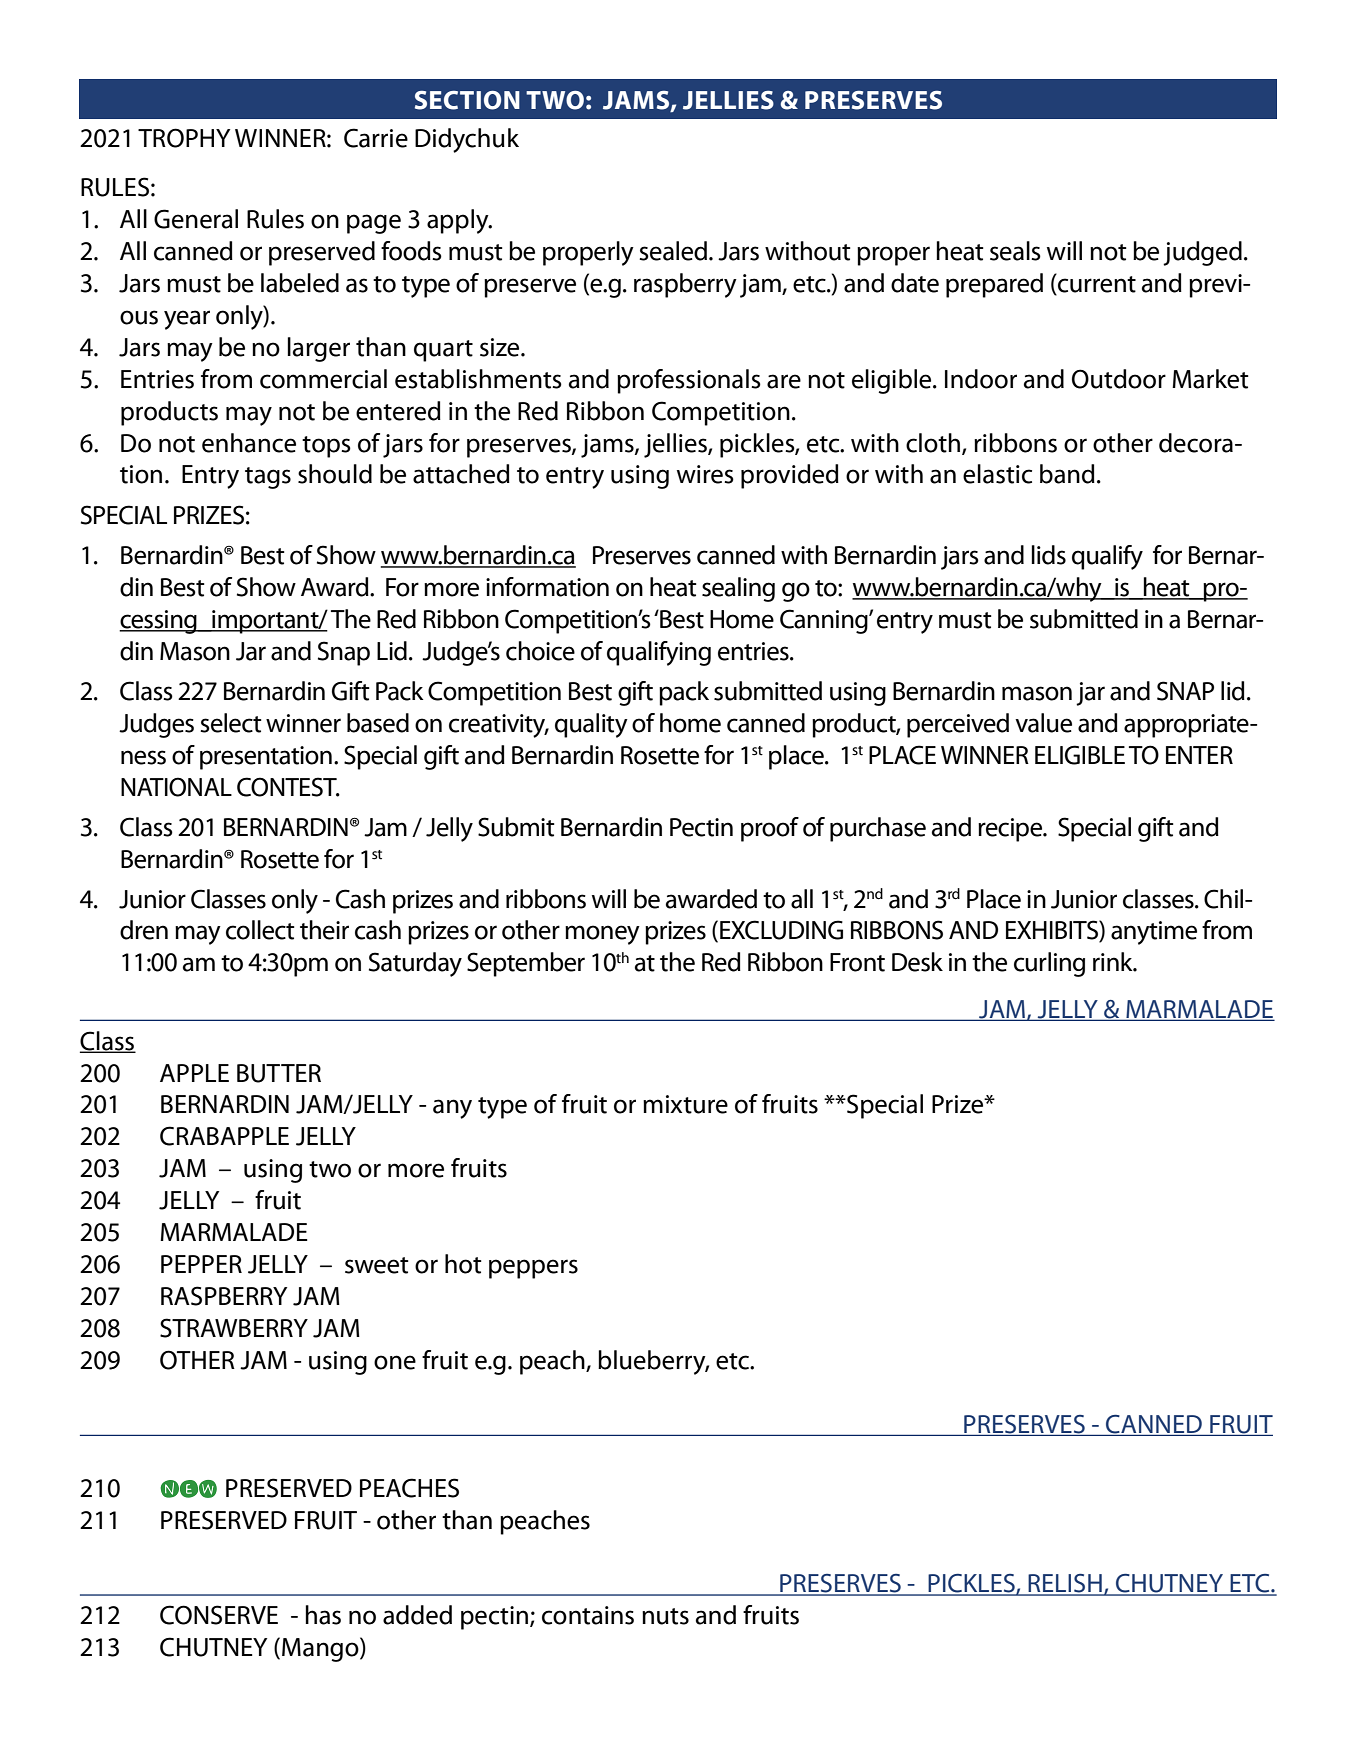 This screenshot has width=1357, height=1756. What do you see at coordinates (674, 251) in the screenshot?
I see `sealed` at bounding box center [674, 251].
